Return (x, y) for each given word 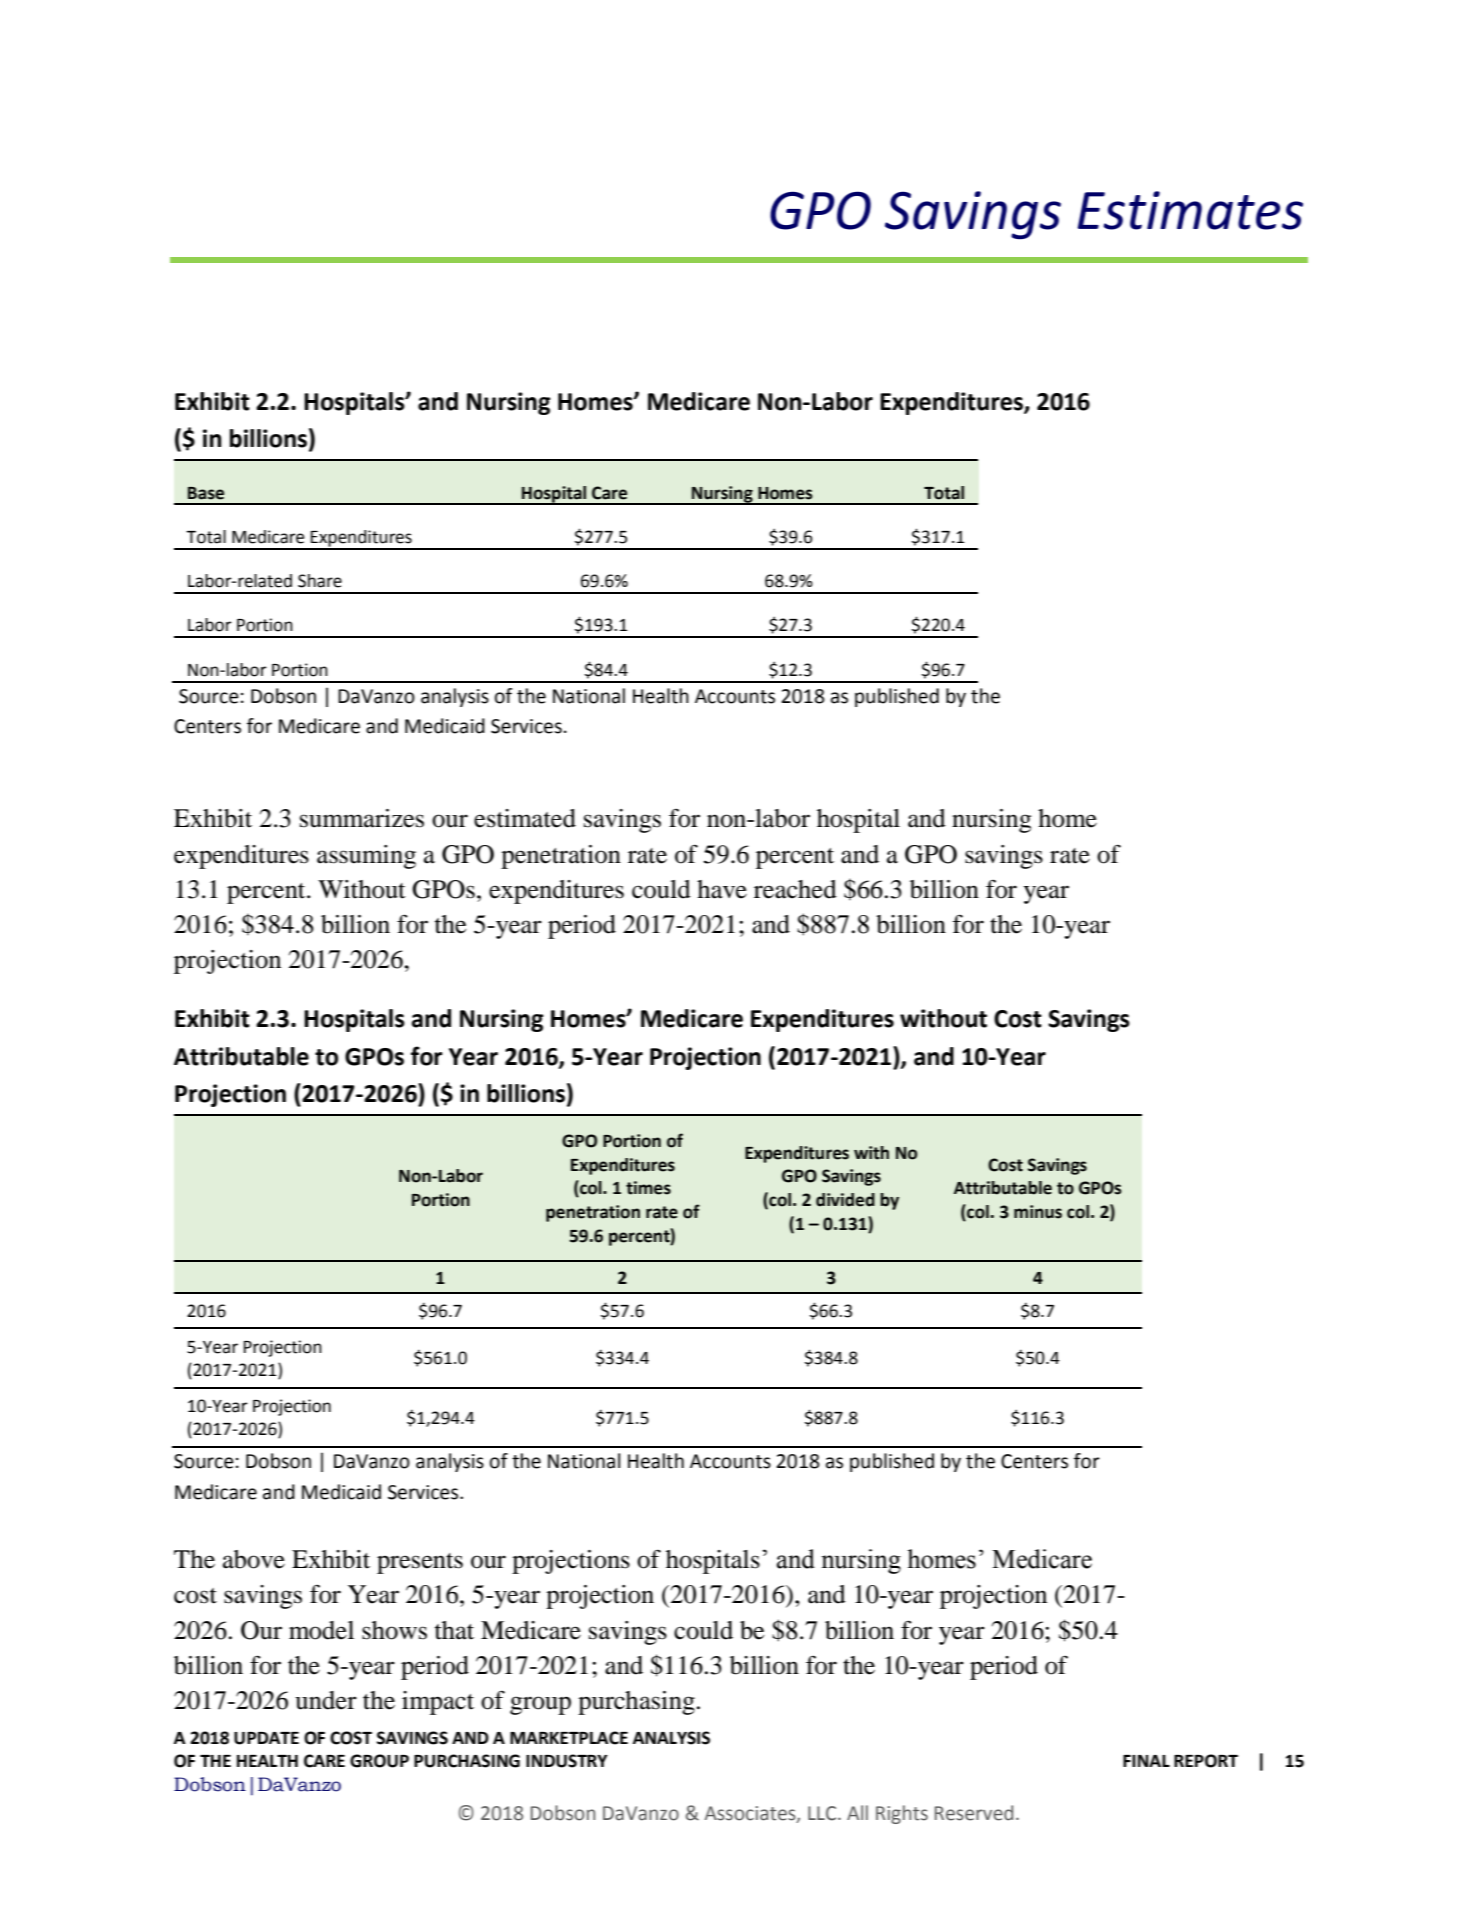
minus (1038, 1212)
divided (845, 1200)
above (254, 1559)
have (722, 889)
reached (795, 889)
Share (320, 581)
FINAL (1146, 1761)
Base (206, 493)
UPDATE (266, 1738)
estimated (525, 818)
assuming (366, 857)
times (648, 1188)
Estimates (1190, 210)
